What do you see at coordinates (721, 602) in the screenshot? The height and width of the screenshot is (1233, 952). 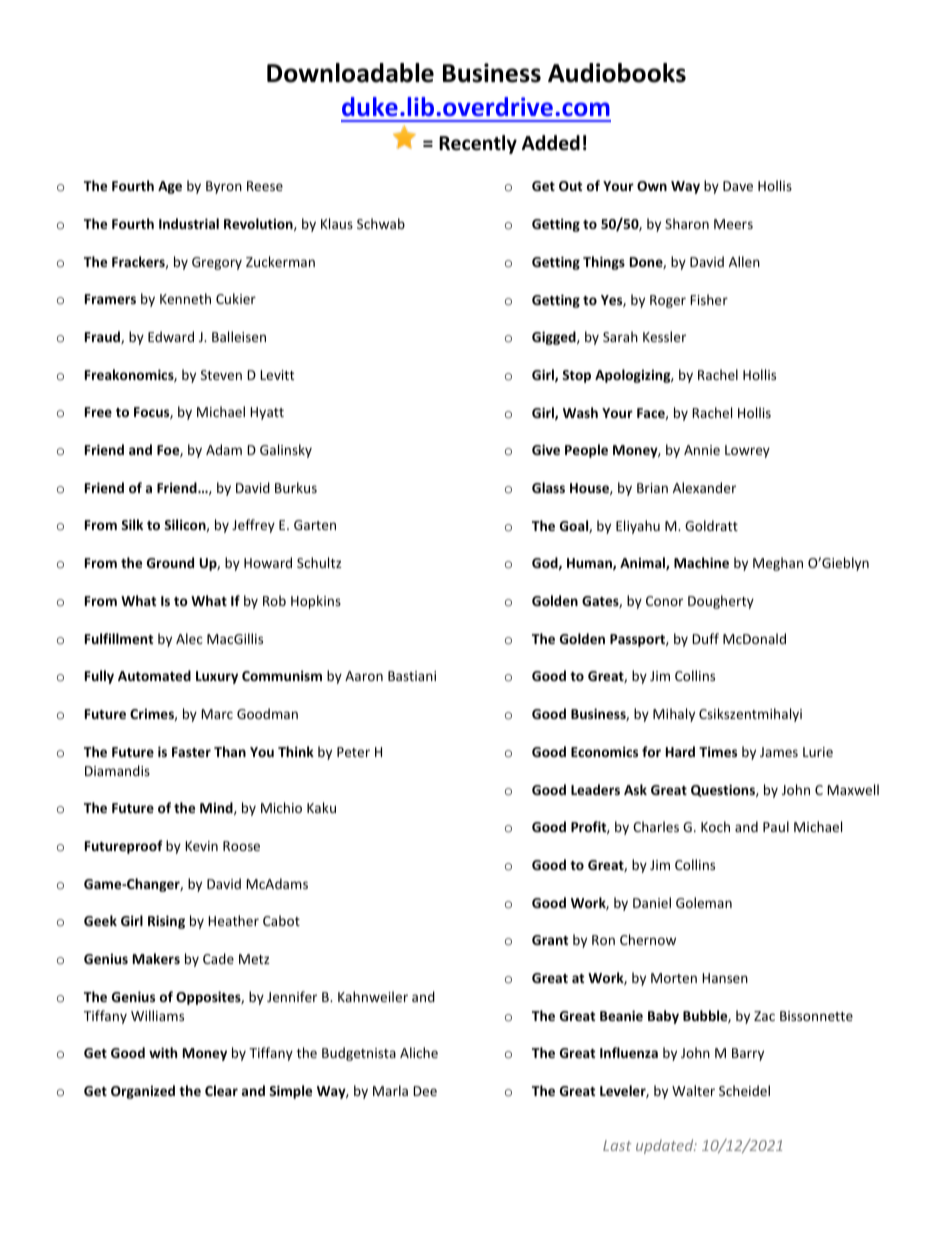 I see `Dougherty` at bounding box center [721, 602].
